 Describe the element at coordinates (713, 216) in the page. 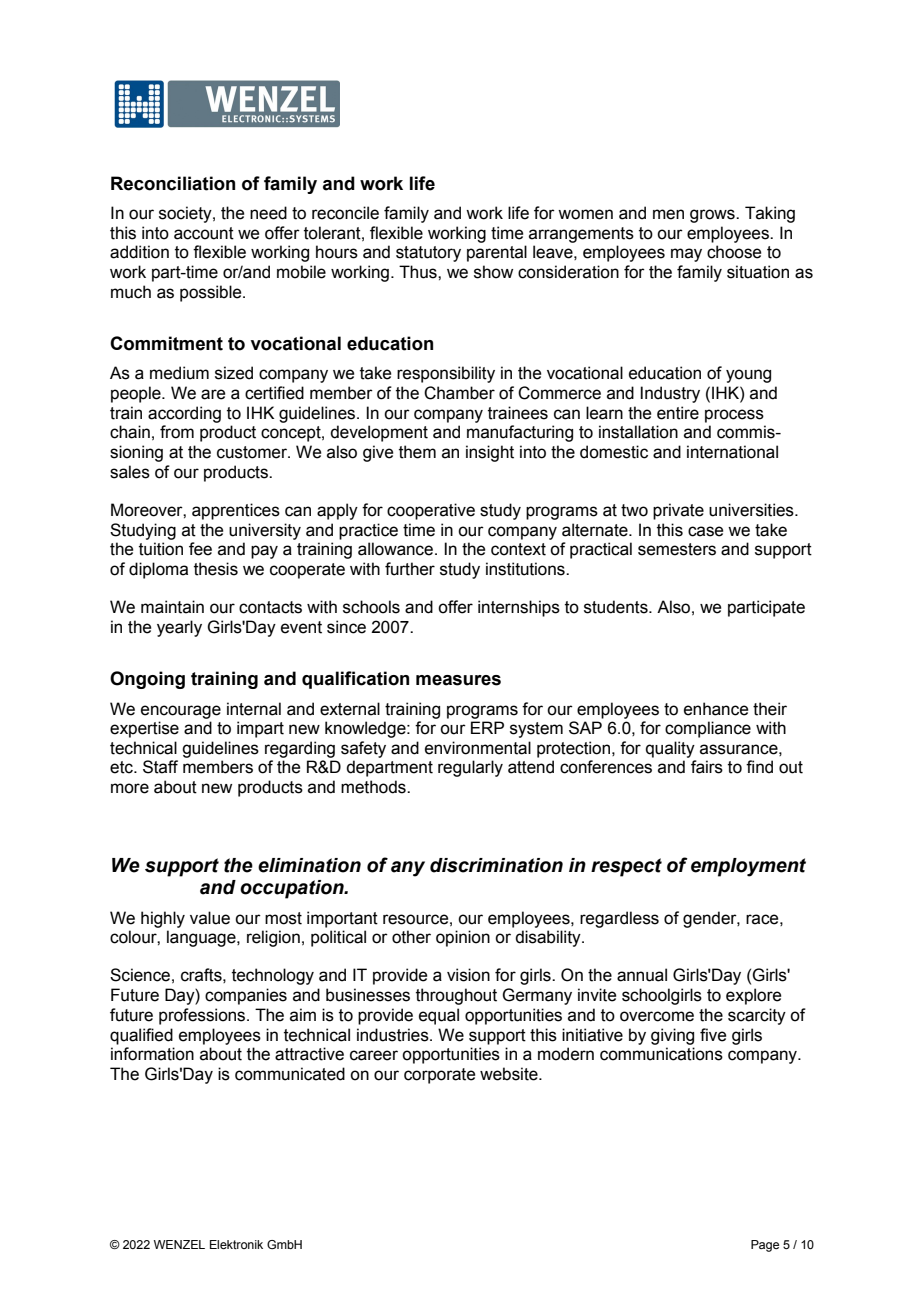

I see `grows` at that location.
